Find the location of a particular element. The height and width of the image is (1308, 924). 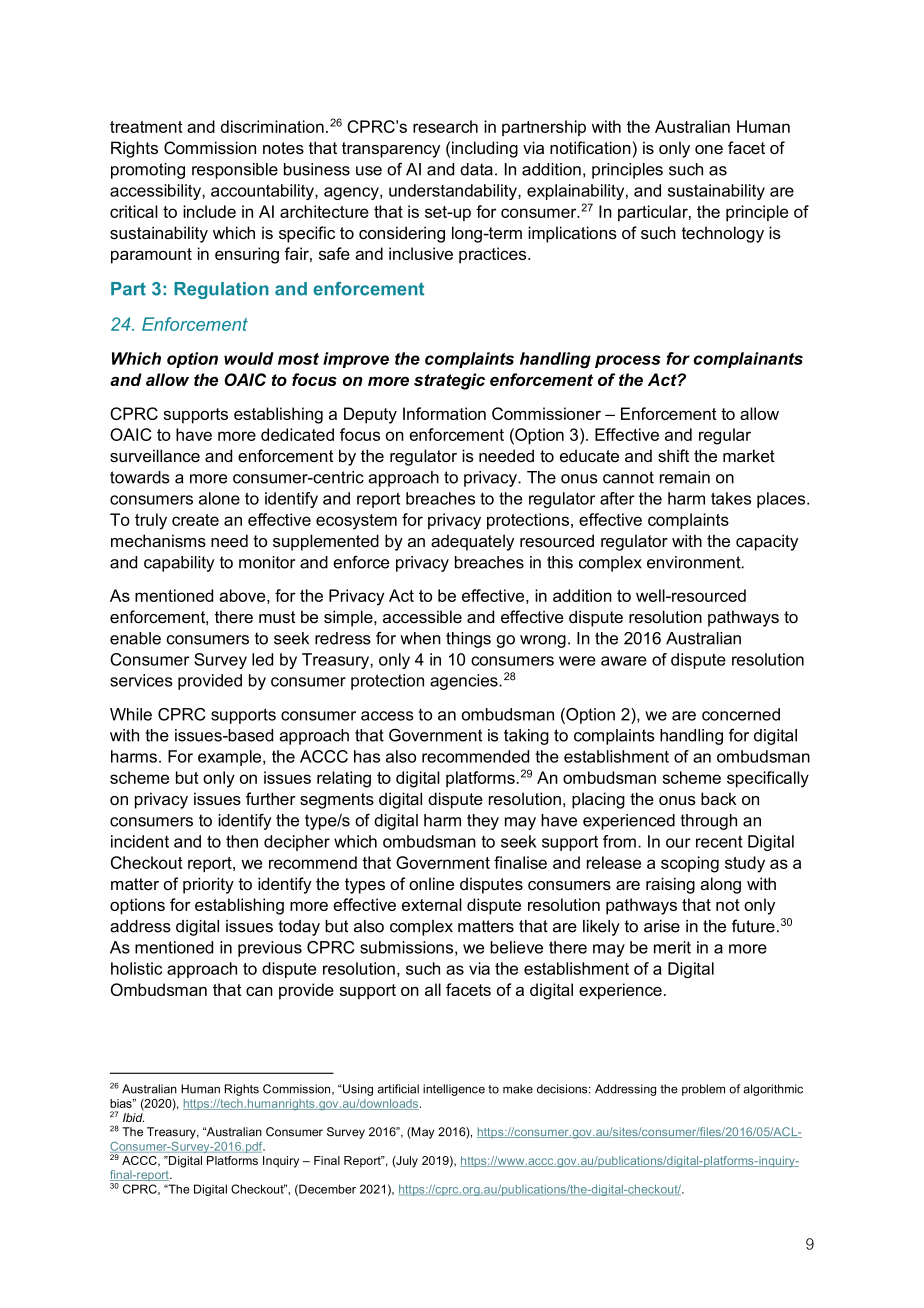

notification is located at coordinates (590, 147).
